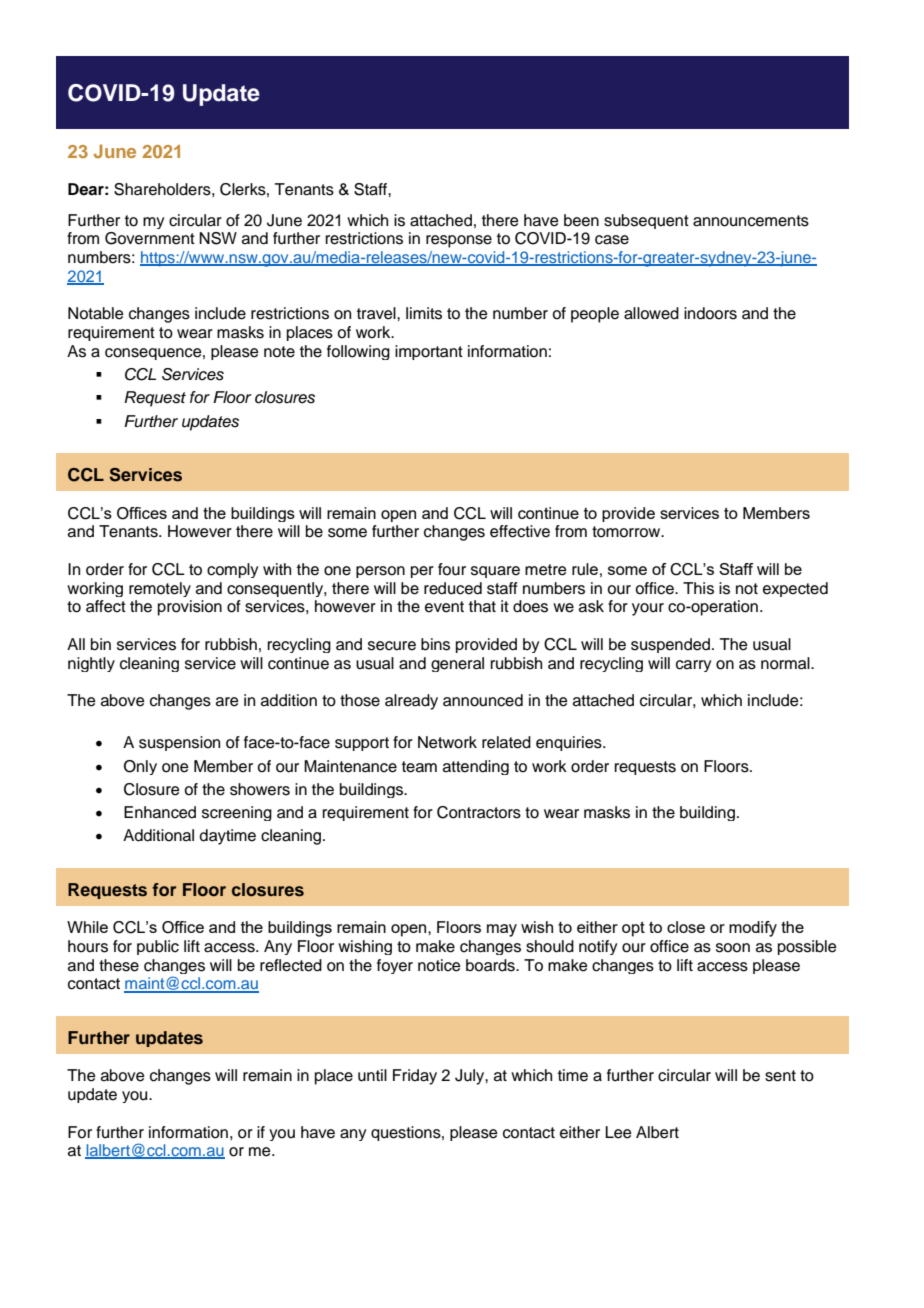 The image size is (924, 1308). What do you see at coordinates (91, 664) in the document?
I see `nightly` at bounding box center [91, 664].
